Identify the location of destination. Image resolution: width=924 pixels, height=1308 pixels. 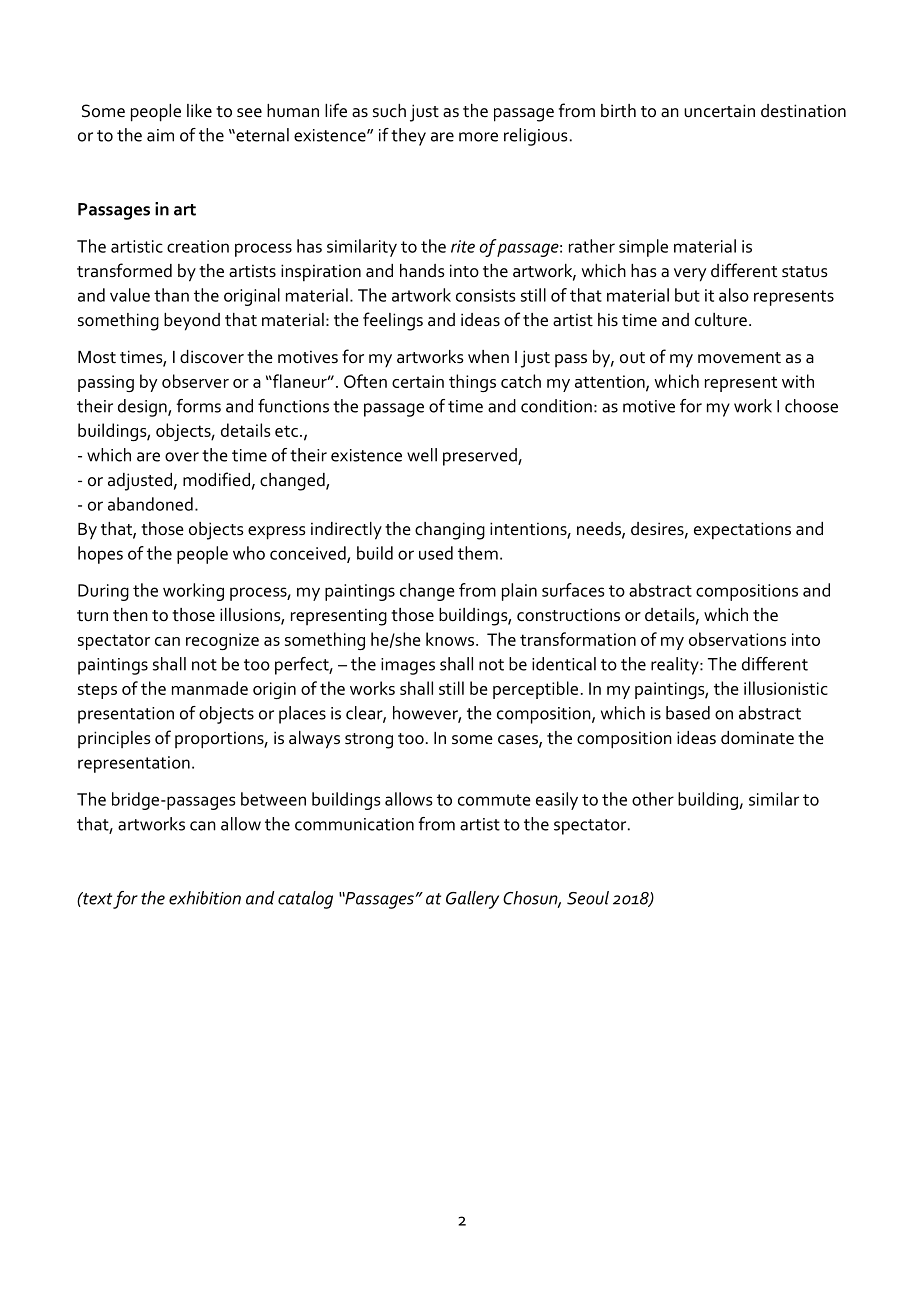
(803, 111).
